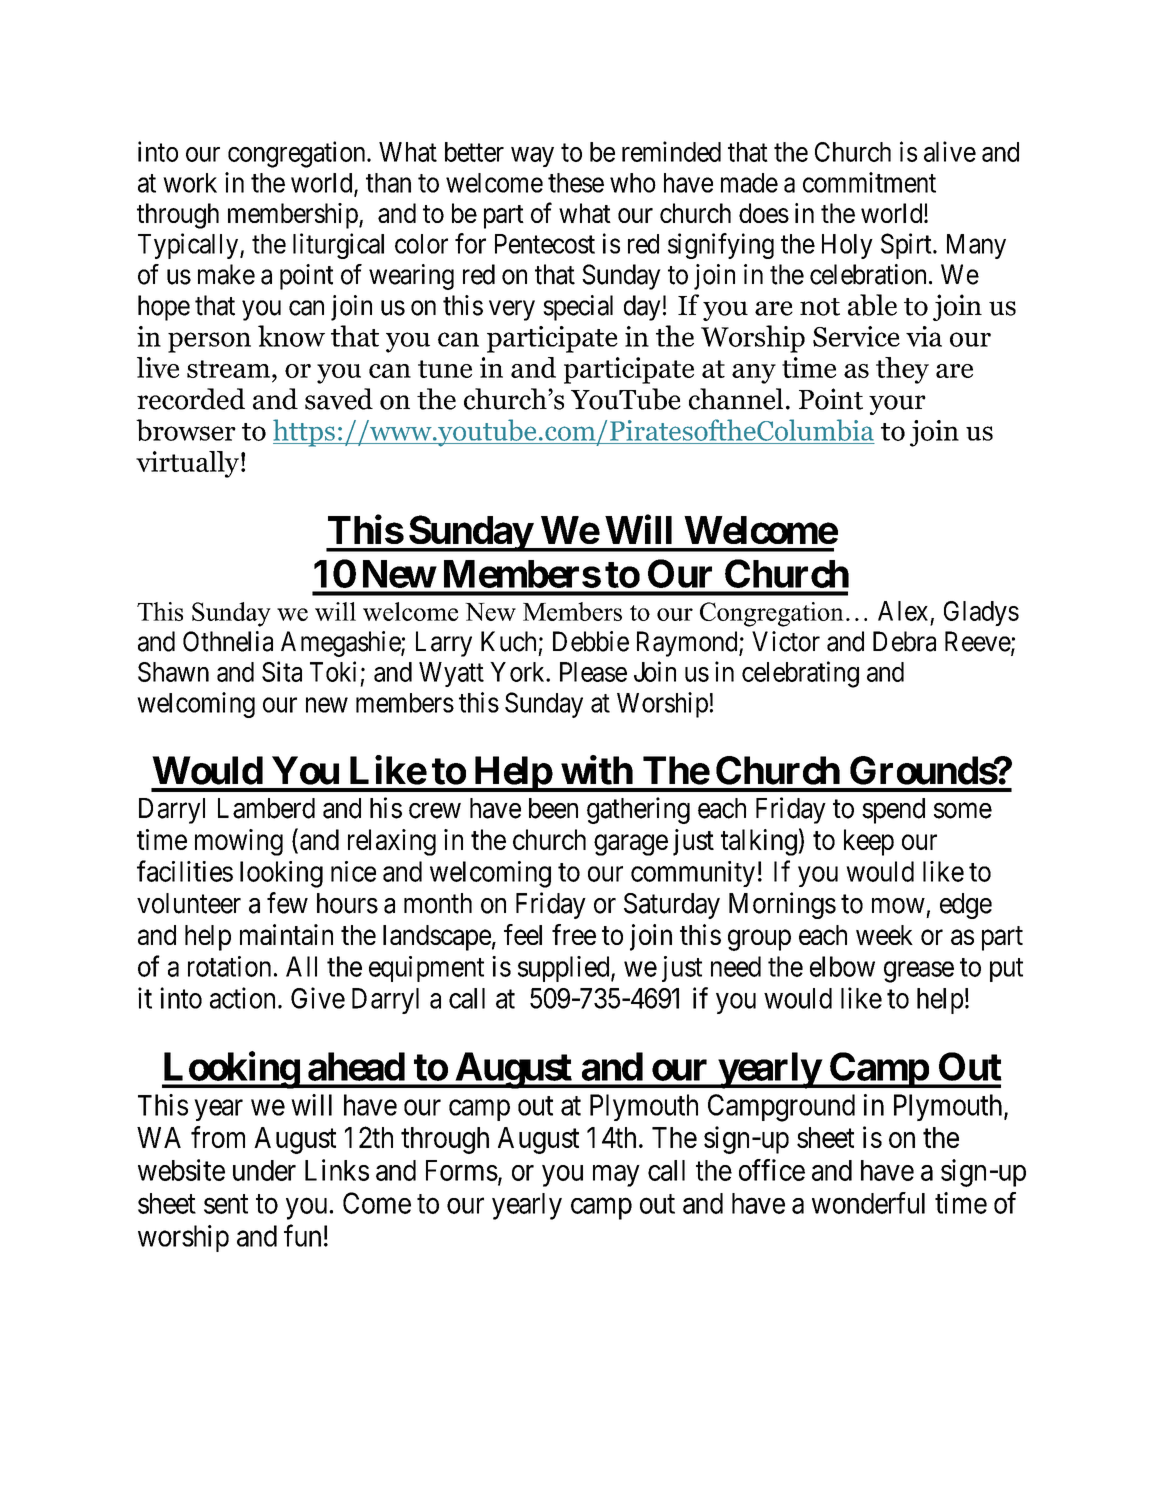 This screenshot has height=1505, width=1163. What do you see at coordinates (919, 972) in the screenshot?
I see `grease` at bounding box center [919, 972].
